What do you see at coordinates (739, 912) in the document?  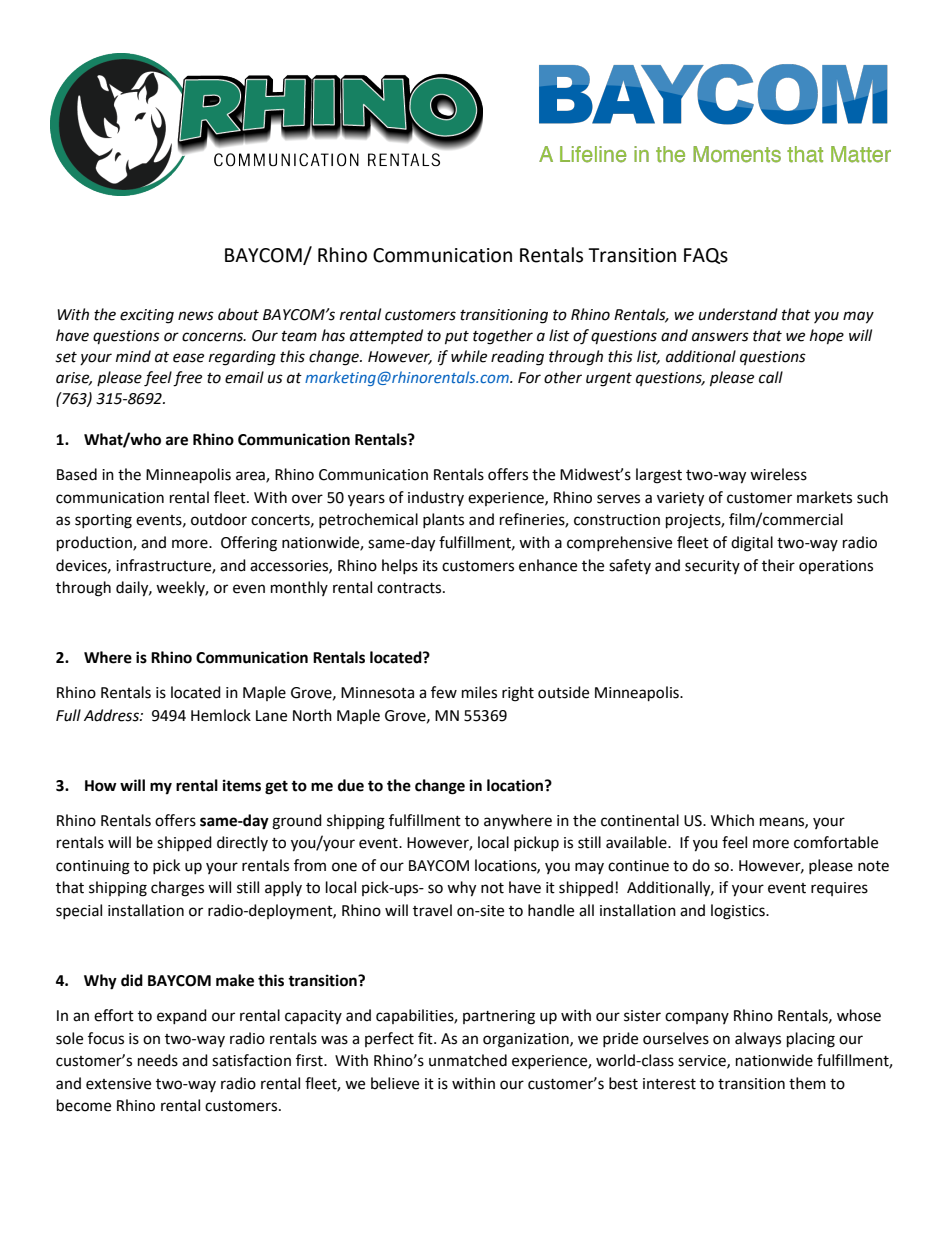 I see `logistics` at bounding box center [739, 912].
